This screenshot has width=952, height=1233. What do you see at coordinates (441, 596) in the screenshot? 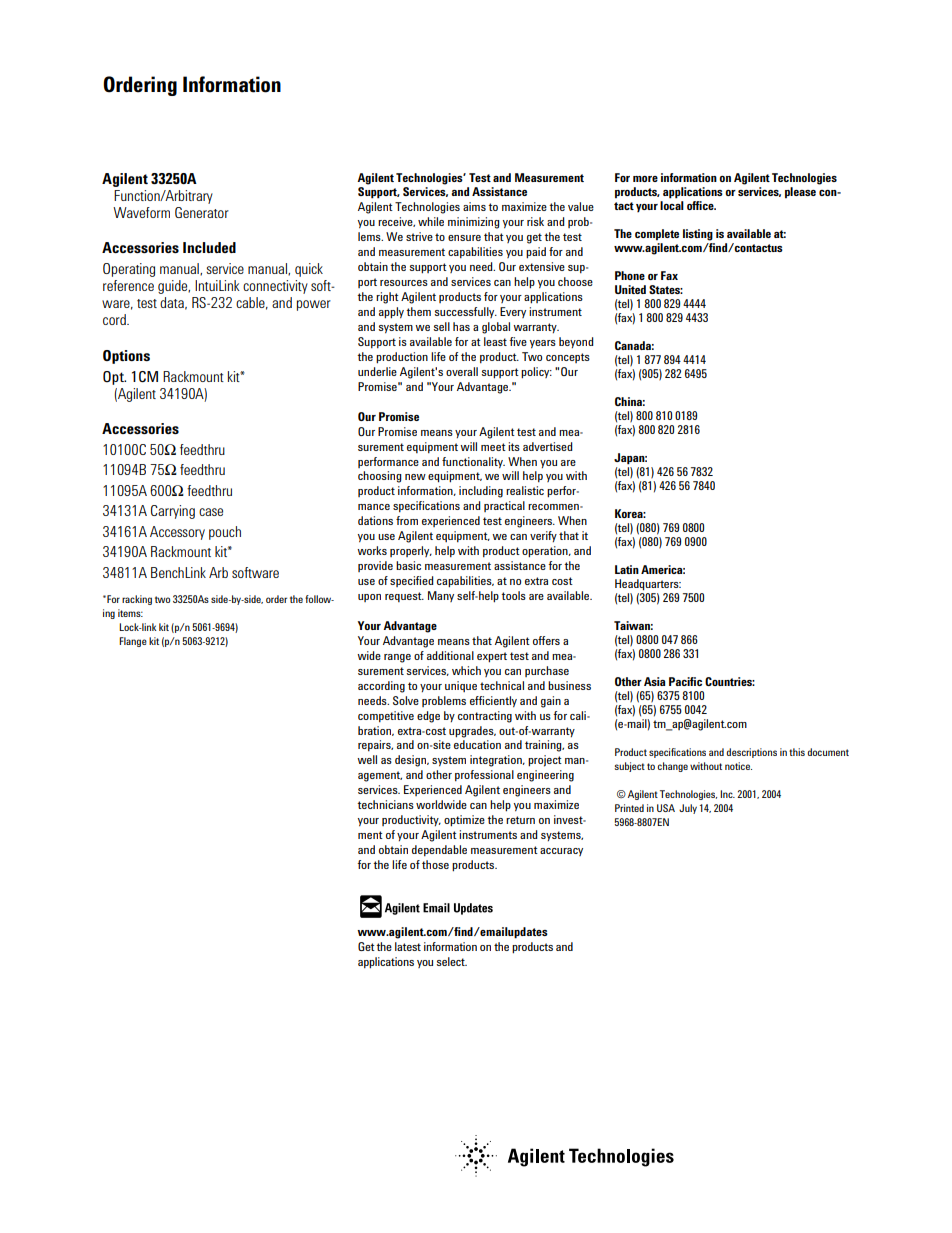
I see `Many` at bounding box center [441, 596].
